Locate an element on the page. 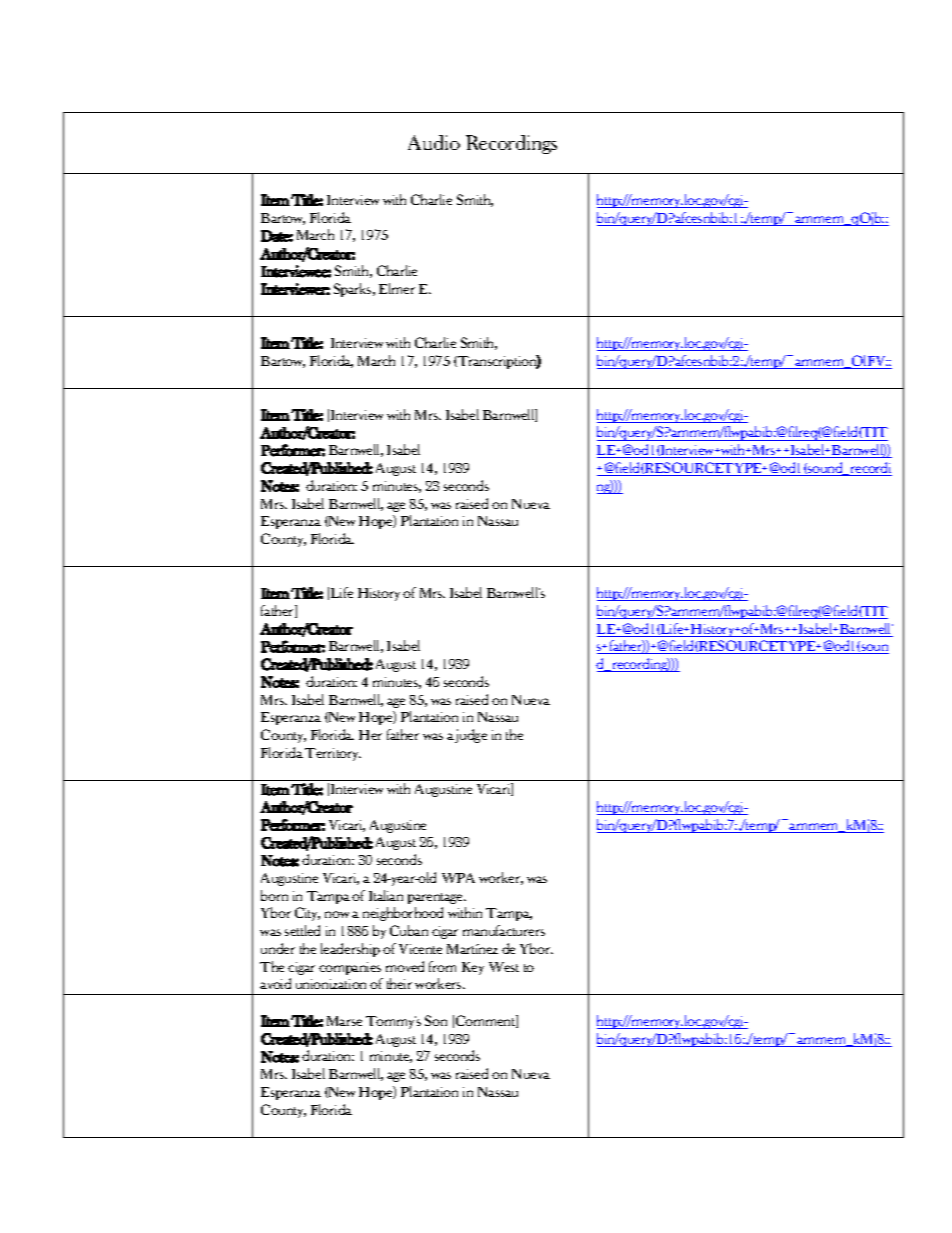 The width and height of the image is (952, 1233). judge is located at coordinates (471, 736).
